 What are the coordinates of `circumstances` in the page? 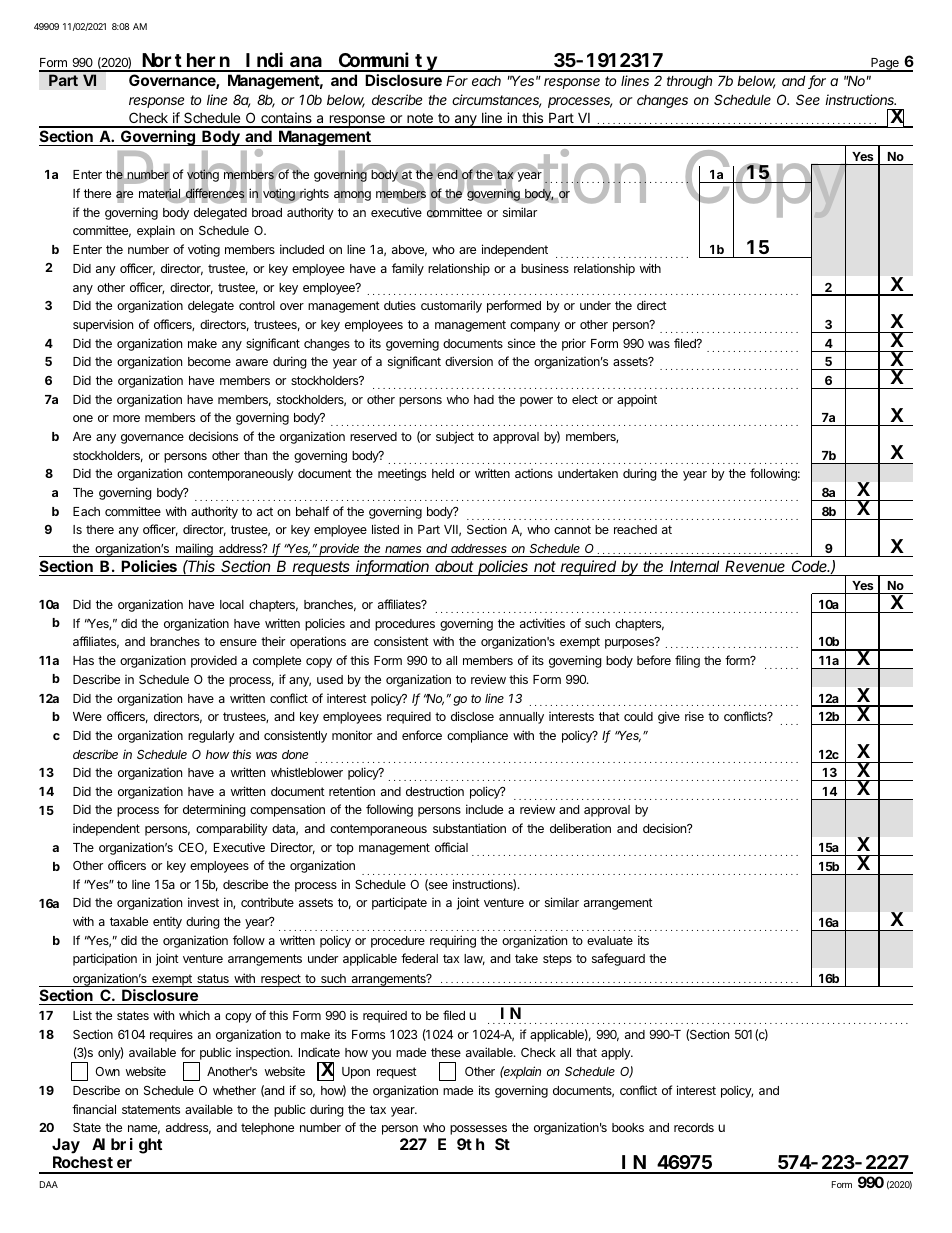 It's located at (496, 101).
